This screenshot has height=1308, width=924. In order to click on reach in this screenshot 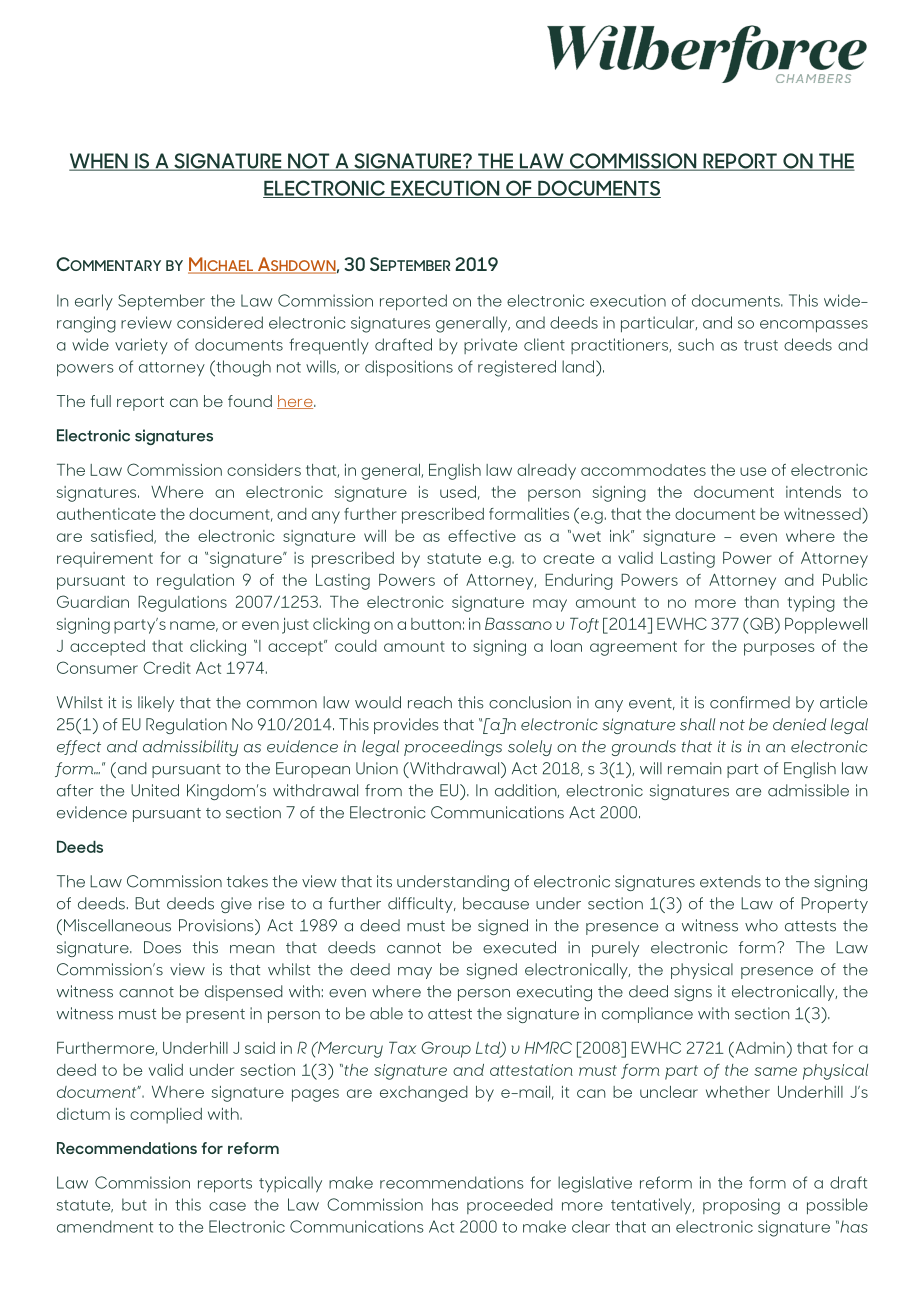, I will do `click(430, 702)`.
